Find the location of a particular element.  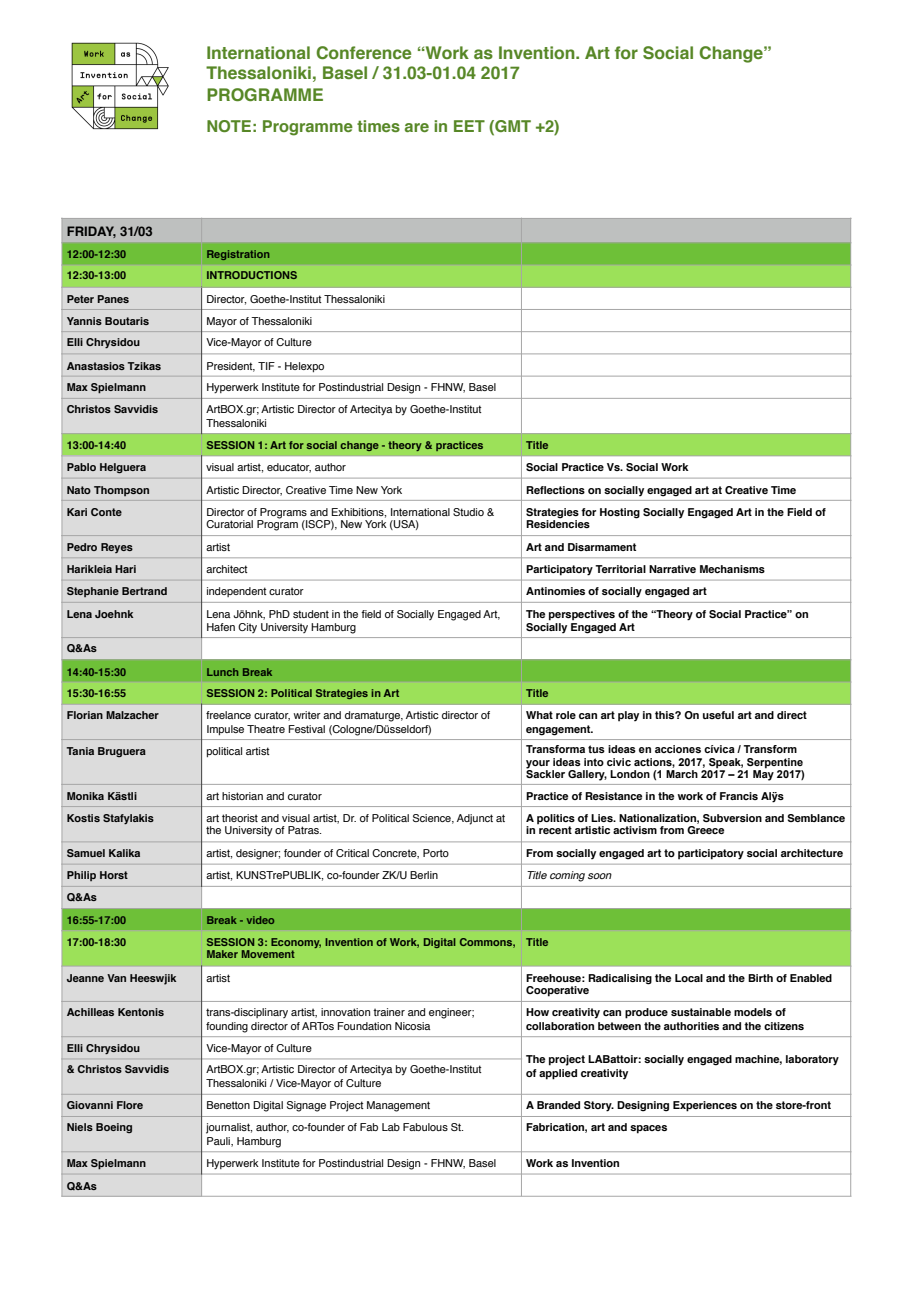

Mechanisms is located at coordinates (732, 569).
